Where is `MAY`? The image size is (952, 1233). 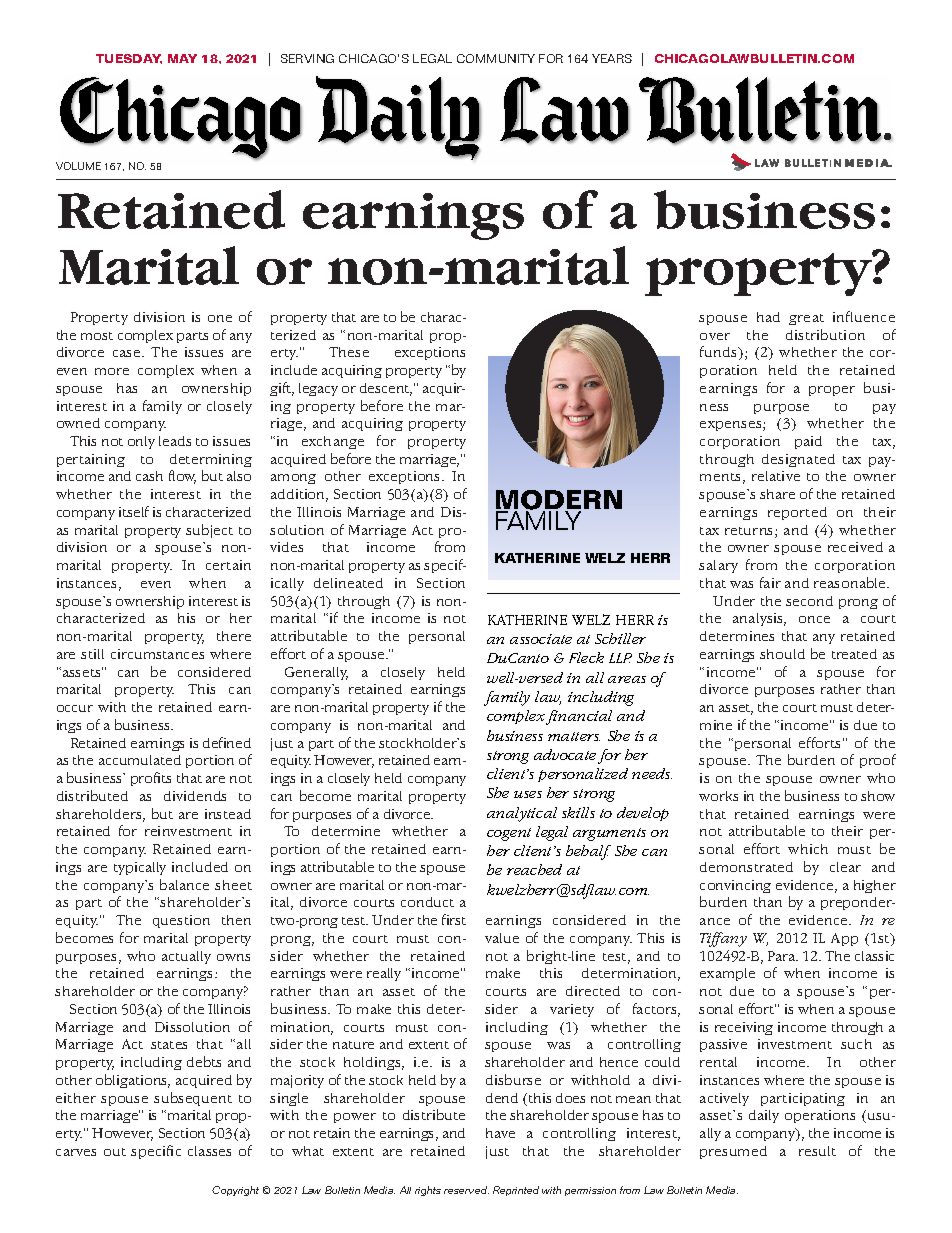 MAY is located at coordinates (182, 58).
